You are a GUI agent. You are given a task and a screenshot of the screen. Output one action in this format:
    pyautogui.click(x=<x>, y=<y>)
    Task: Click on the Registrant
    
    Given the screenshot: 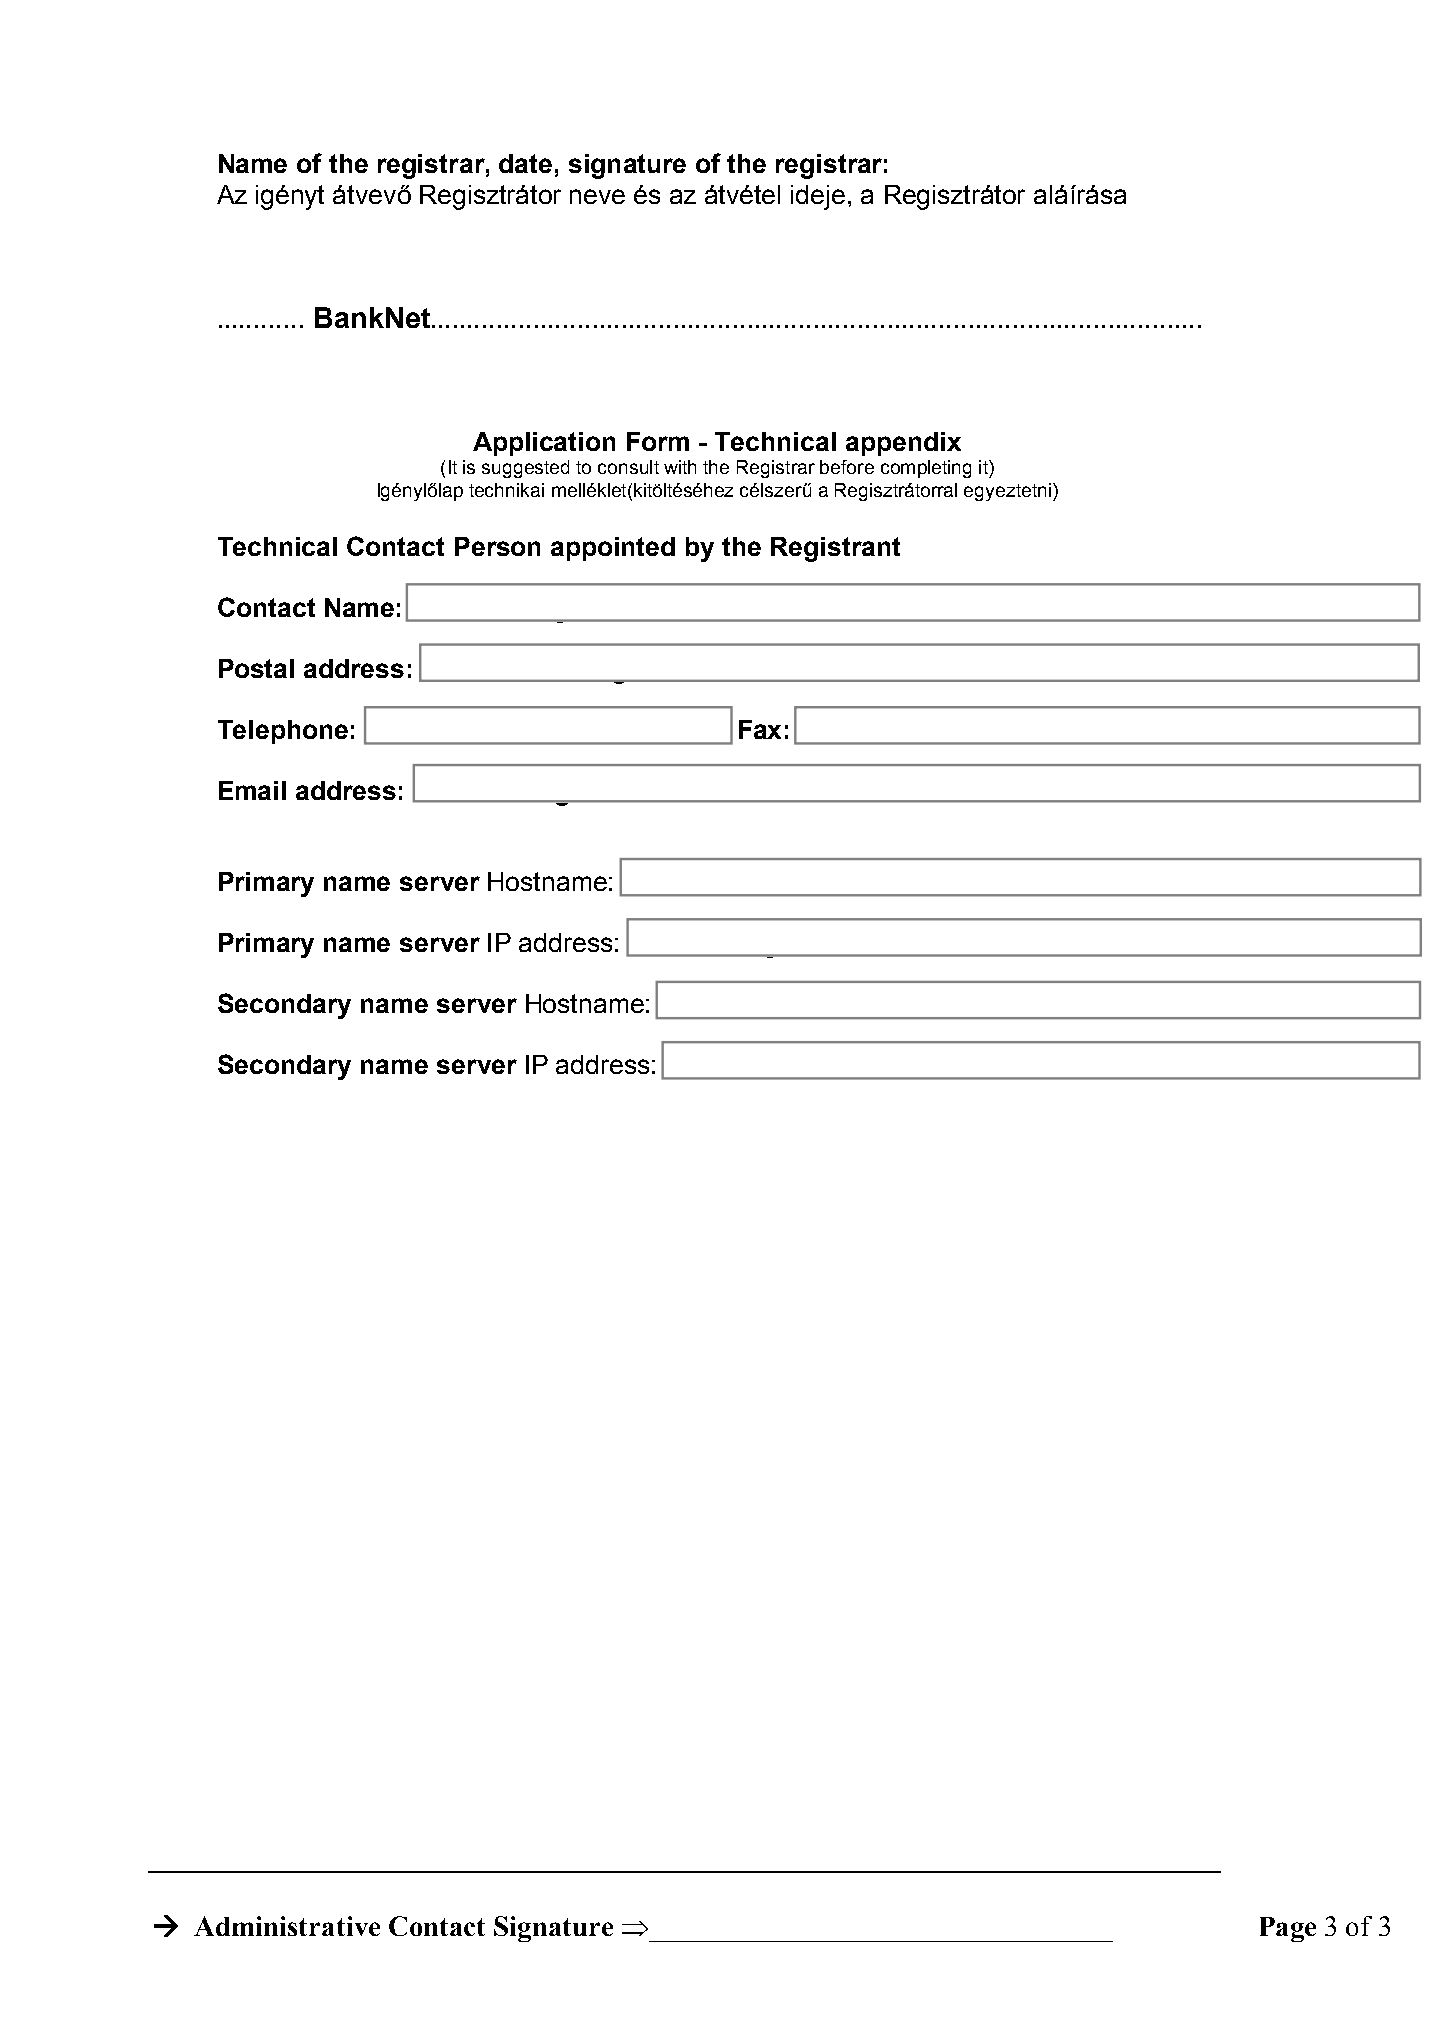 What is the action you would take?
    pyautogui.click(x=835, y=549)
